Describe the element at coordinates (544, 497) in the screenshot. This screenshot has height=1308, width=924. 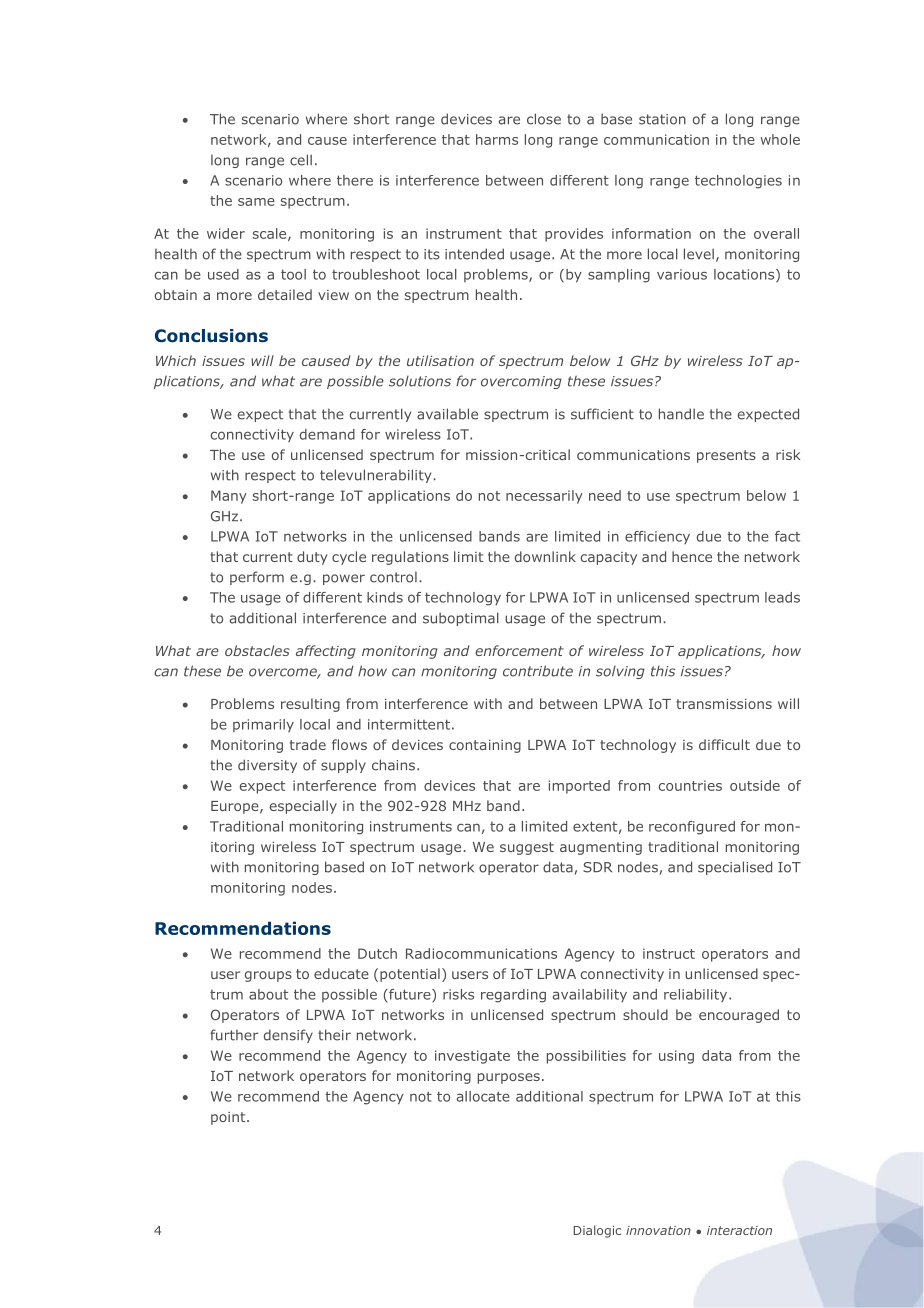
I see `necessarily` at that location.
